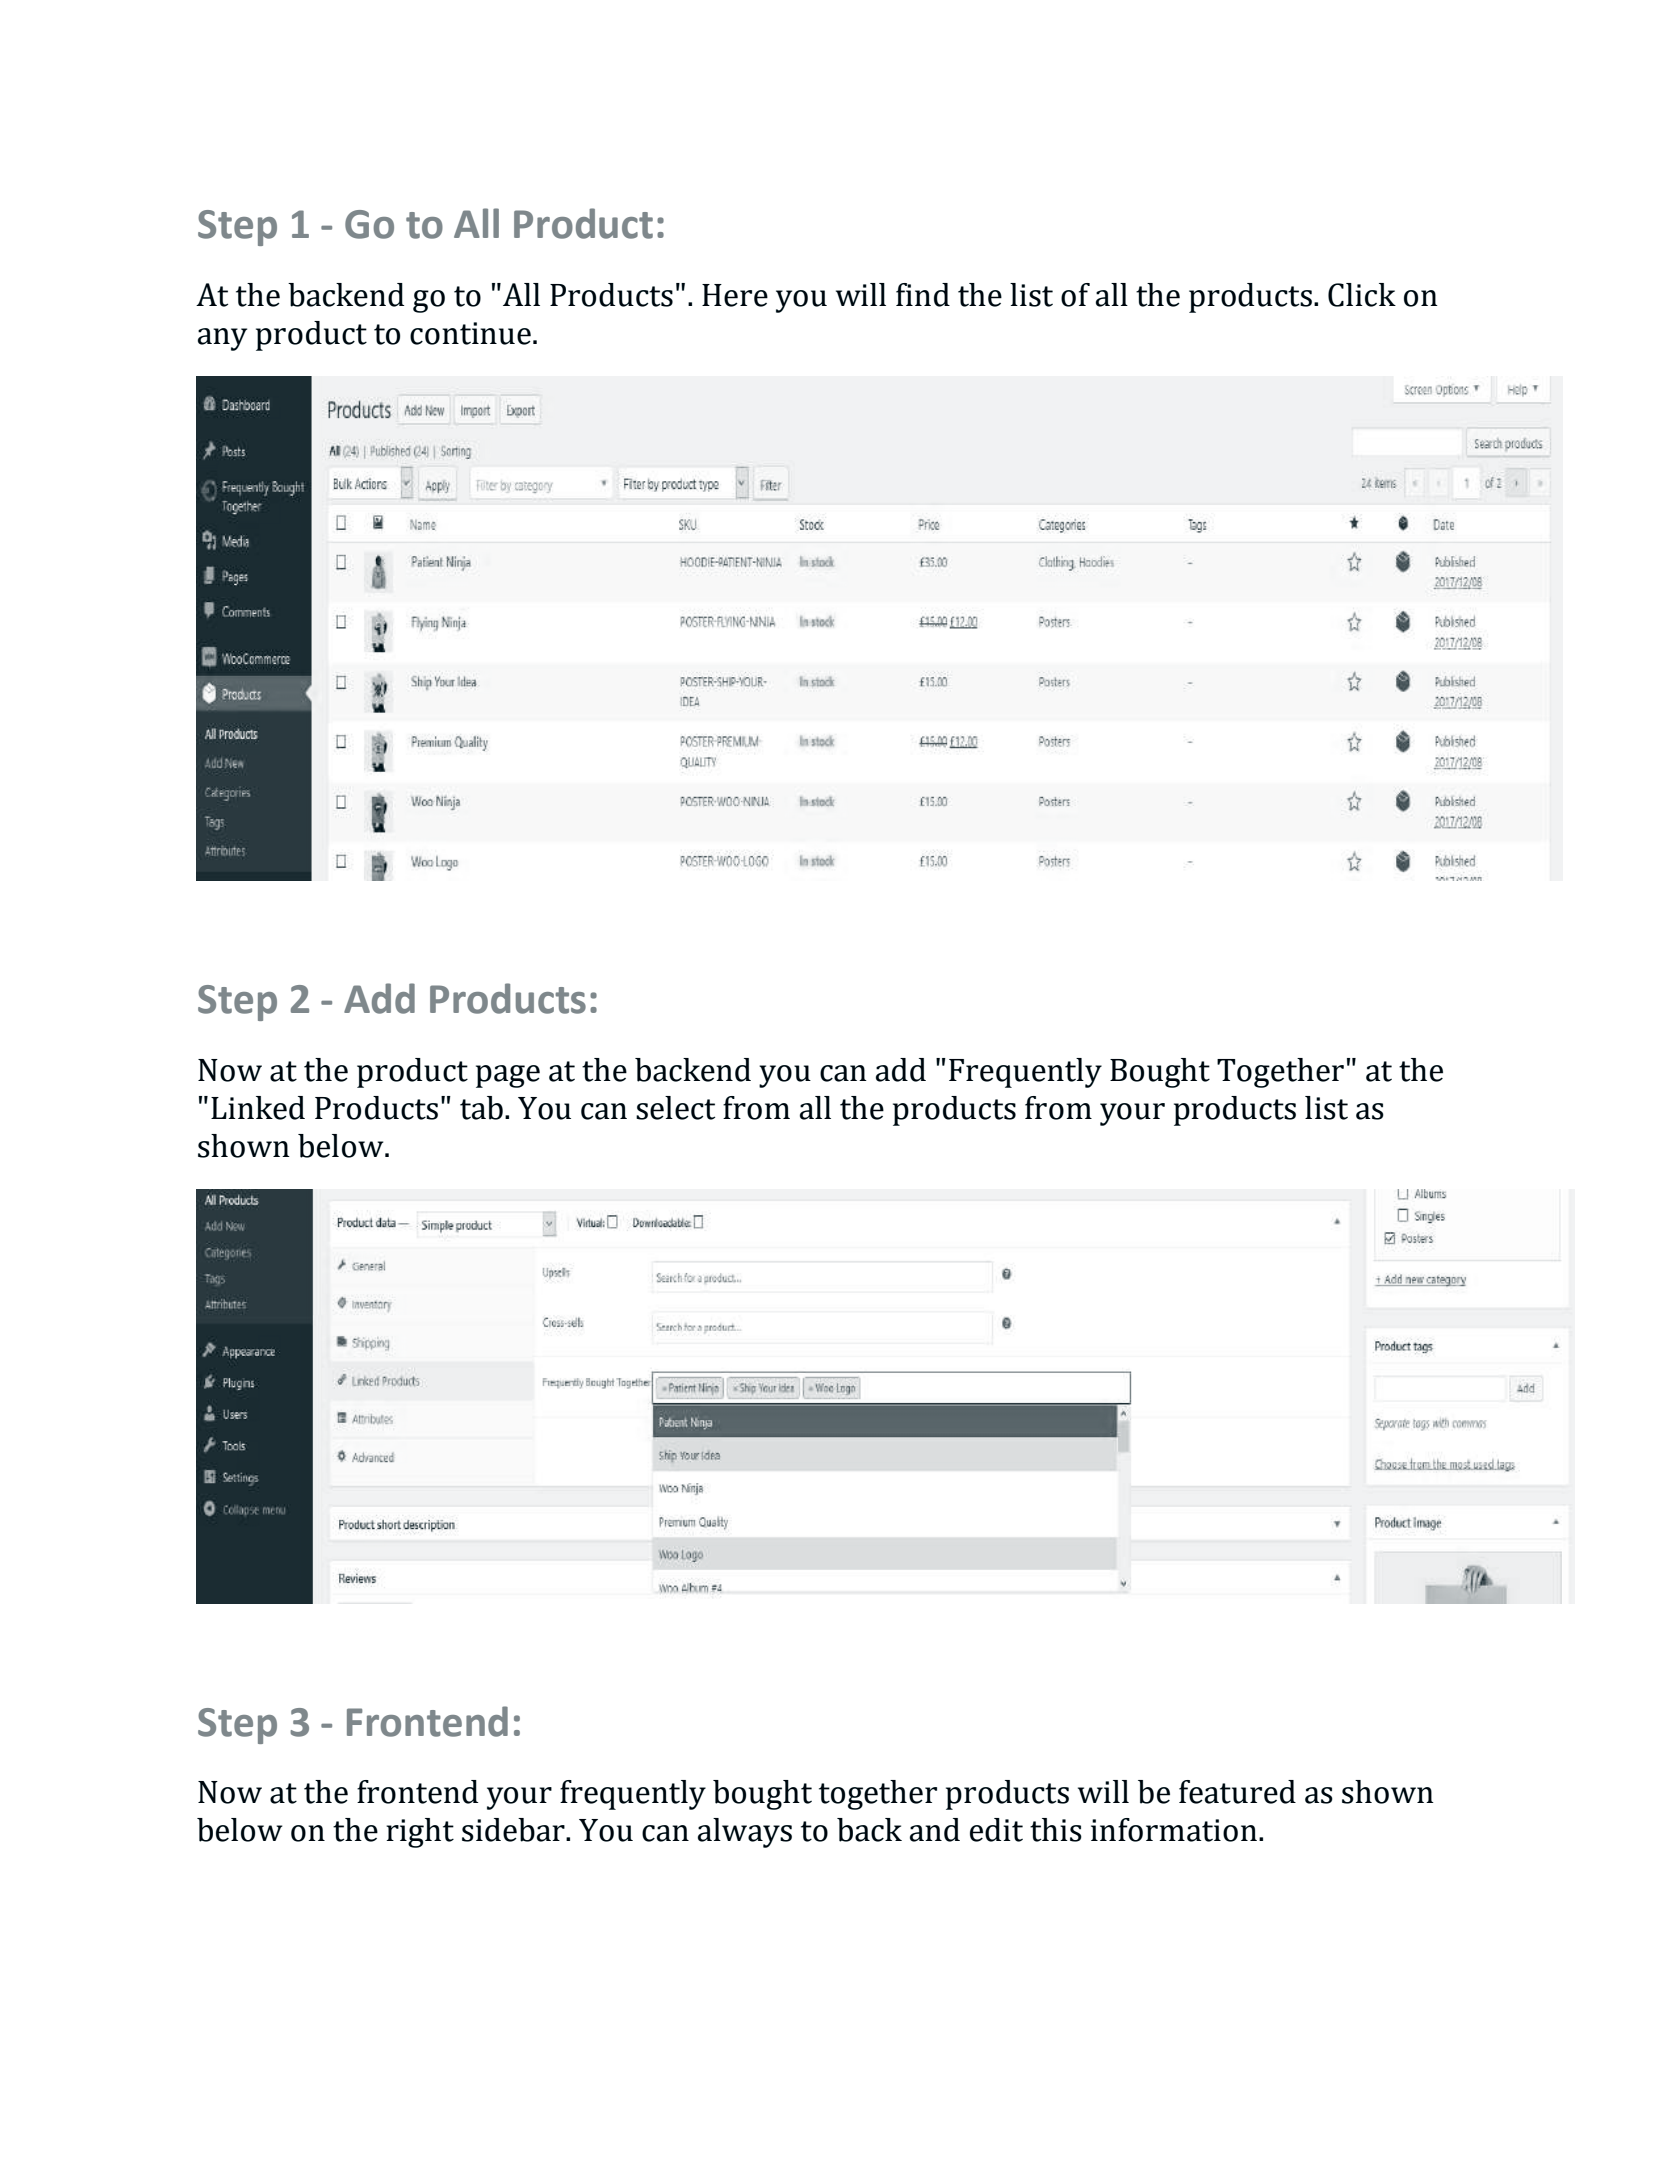 This image has height=2165, width=1673. Describe the element at coordinates (222, 339) in the image. I see `any` at that location.
